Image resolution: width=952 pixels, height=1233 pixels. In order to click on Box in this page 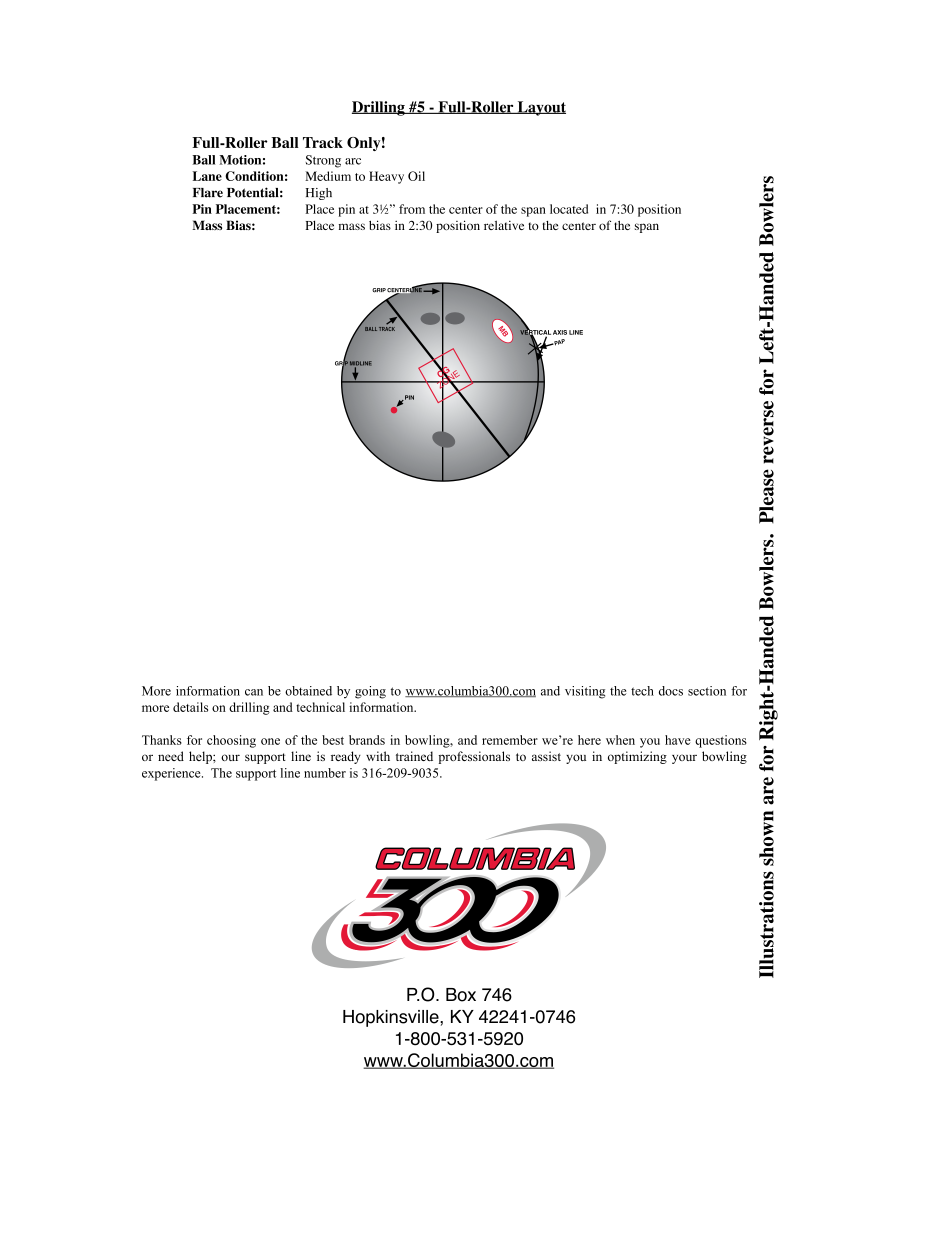, I will do `click(461, 995)`.
